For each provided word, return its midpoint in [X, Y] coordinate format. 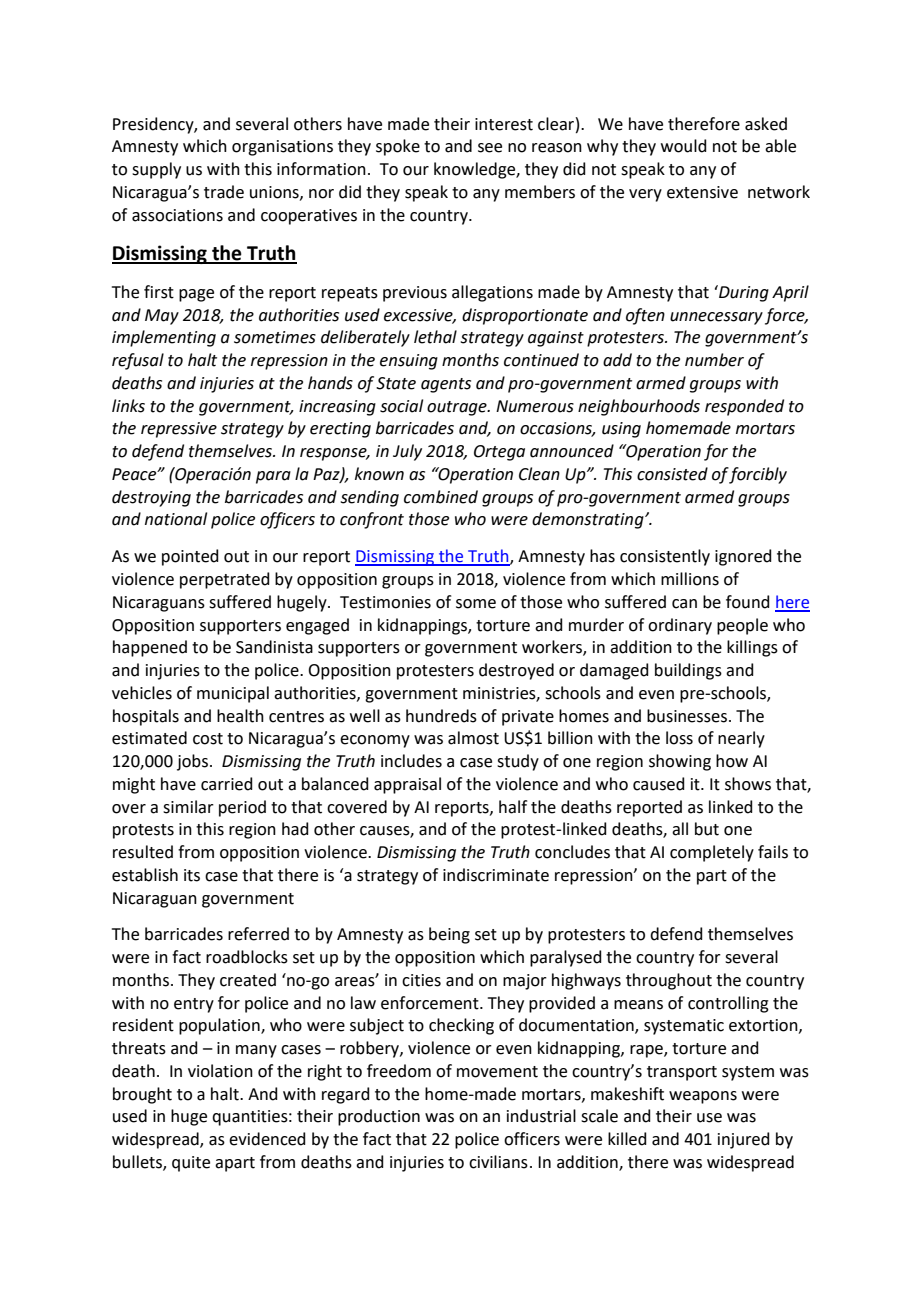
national [176, 519]
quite [191, 1164]
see [490, 148]
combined [441, 497]
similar [188, 807]
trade [224, 192]
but [707, 829]
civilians [498, 1162]
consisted [672, 474]
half [513, 807]
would [684, 146]
